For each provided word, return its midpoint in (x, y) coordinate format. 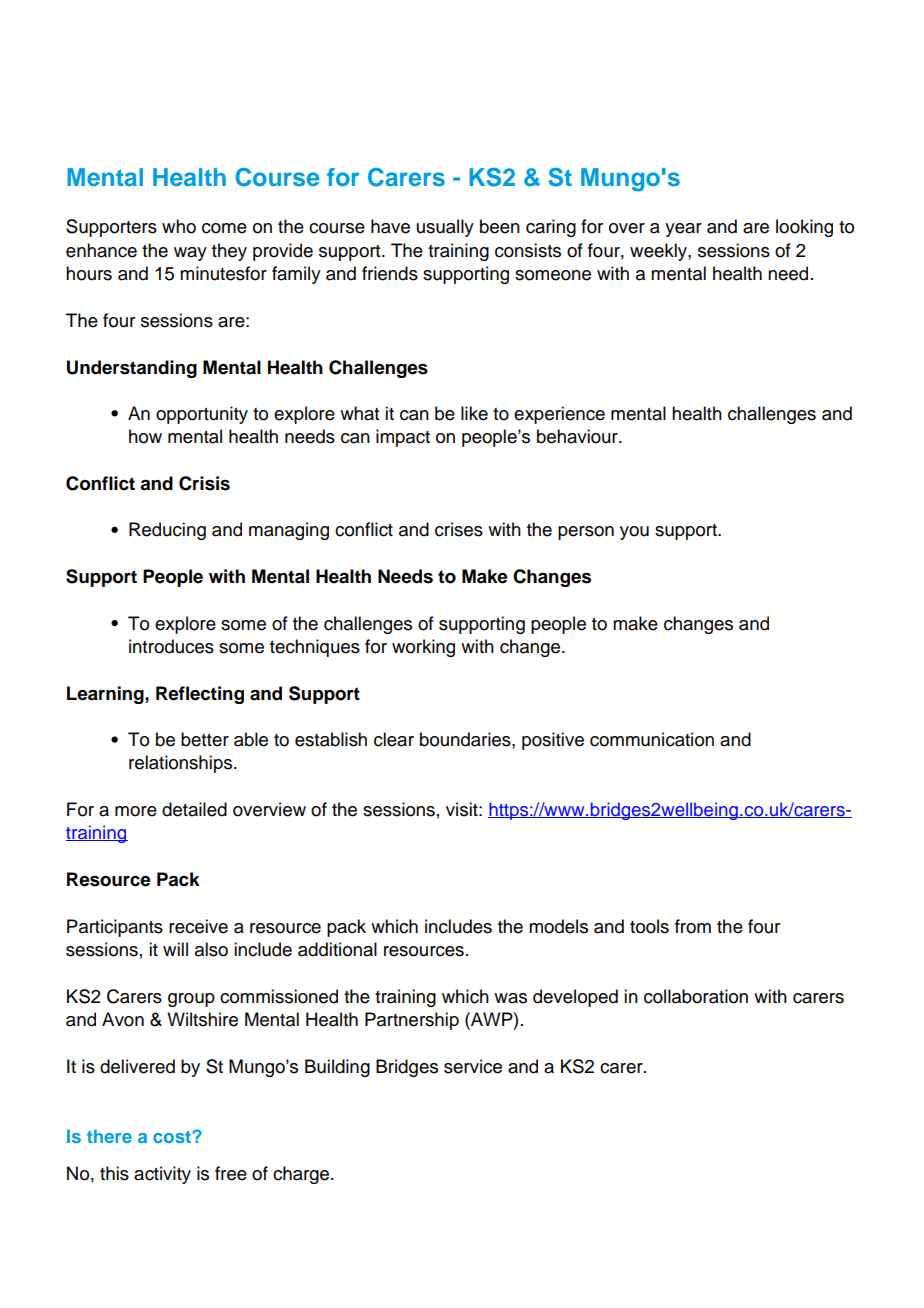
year (683, 230)
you (634, 533)
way (190, 254)
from (693, 926)
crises (459, 529)
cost (173, 1137)
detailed (194, 809)
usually (445, 228)
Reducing (167, 531)
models (558, 926)
